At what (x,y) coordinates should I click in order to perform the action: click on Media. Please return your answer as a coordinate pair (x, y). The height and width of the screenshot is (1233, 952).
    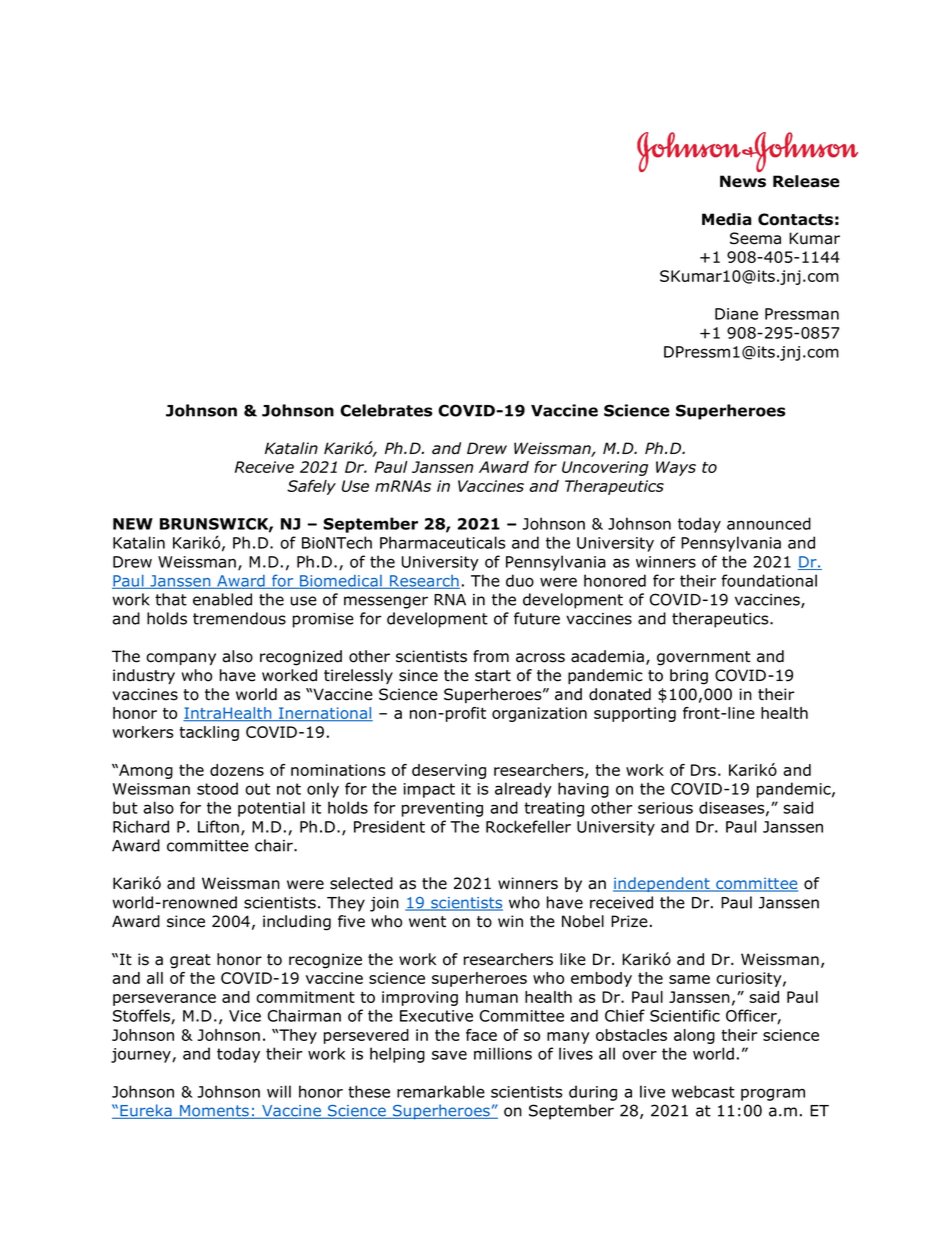
    Looking at the image, I should click on (726, 219).
